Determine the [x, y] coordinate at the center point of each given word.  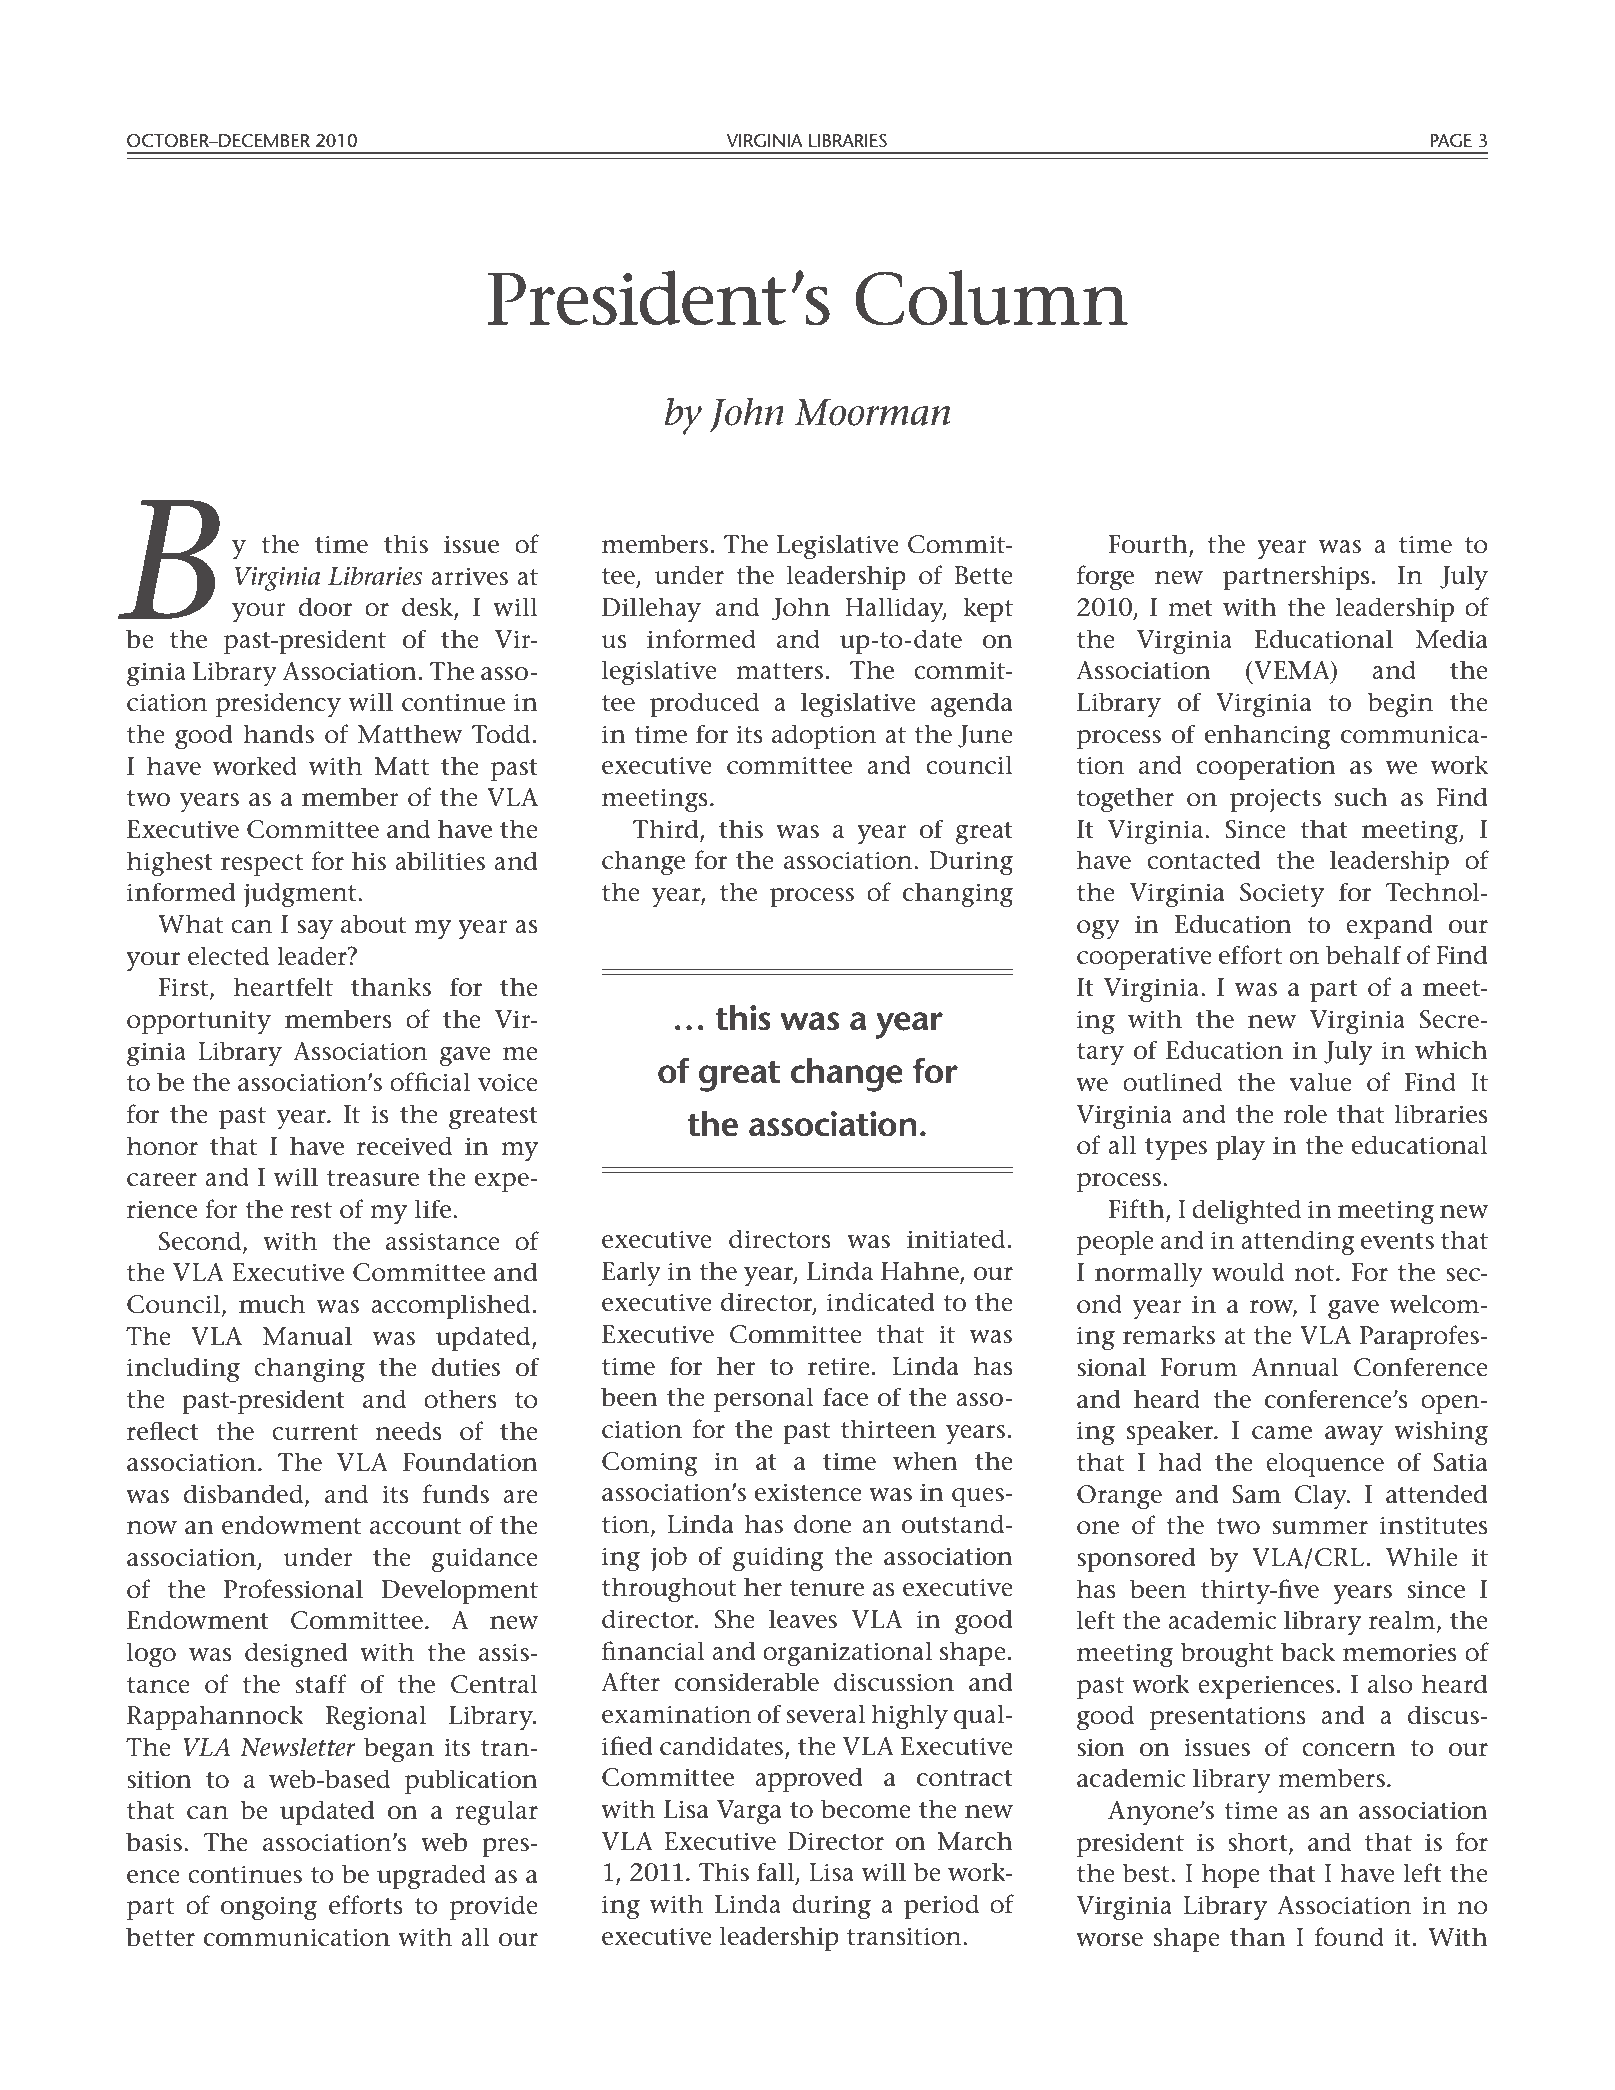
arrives [469, 576]
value [1321, 1082]
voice [508, 1082]
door [325, 607]
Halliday [895, 610]
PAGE [1451, 140]
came [1282, 1433]
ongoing [269, 1908]
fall [775, 1872]
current [315, 1432]
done [822, 1524]
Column [991, 298]
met [1190, 608]
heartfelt [283, 987]
